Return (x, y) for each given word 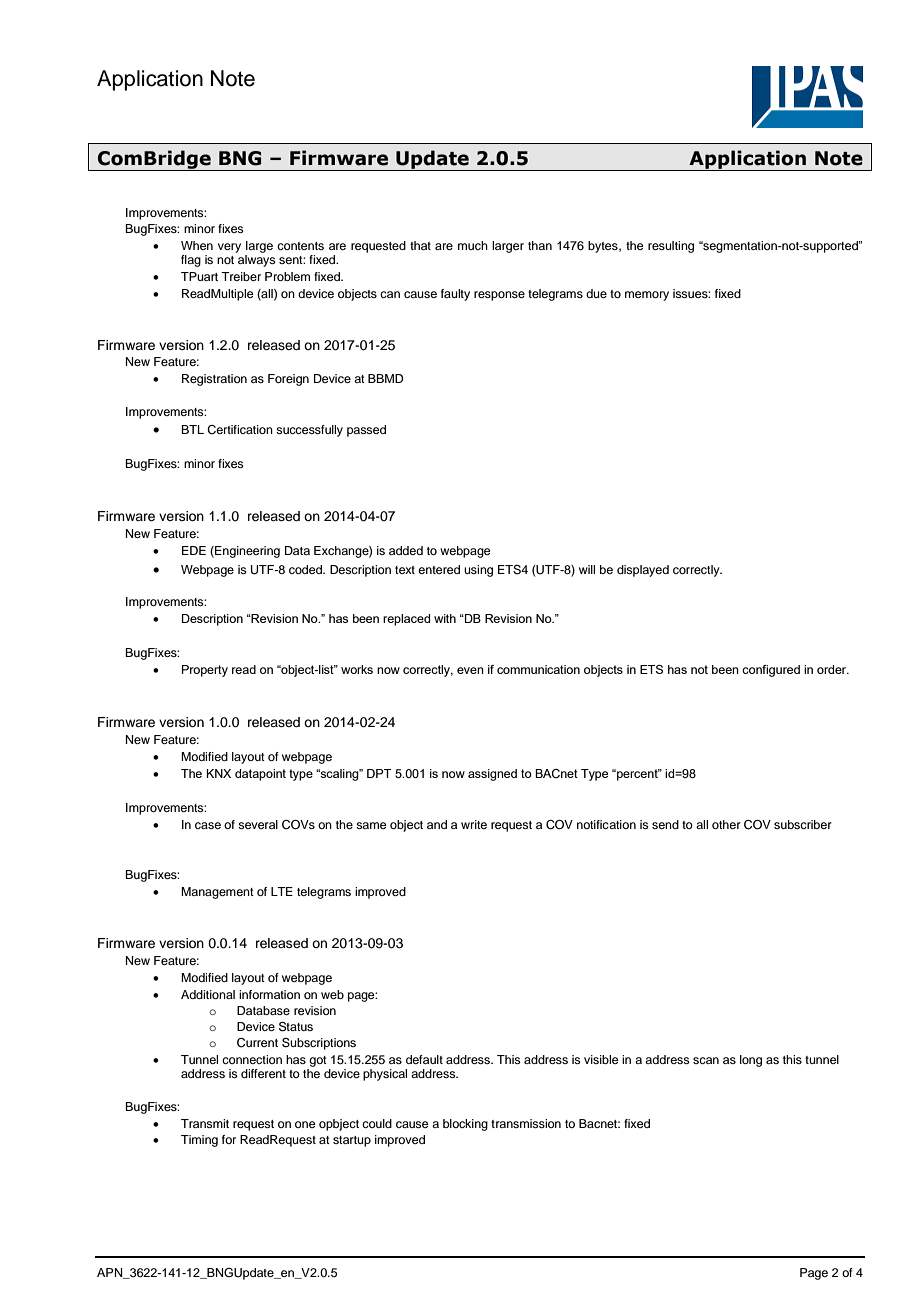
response (499, 296)
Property (205, 671)
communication (538, 669)
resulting (671, 247)
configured (771, 671)
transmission (526, 1123)
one (305, 1124)
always (257, 261)
